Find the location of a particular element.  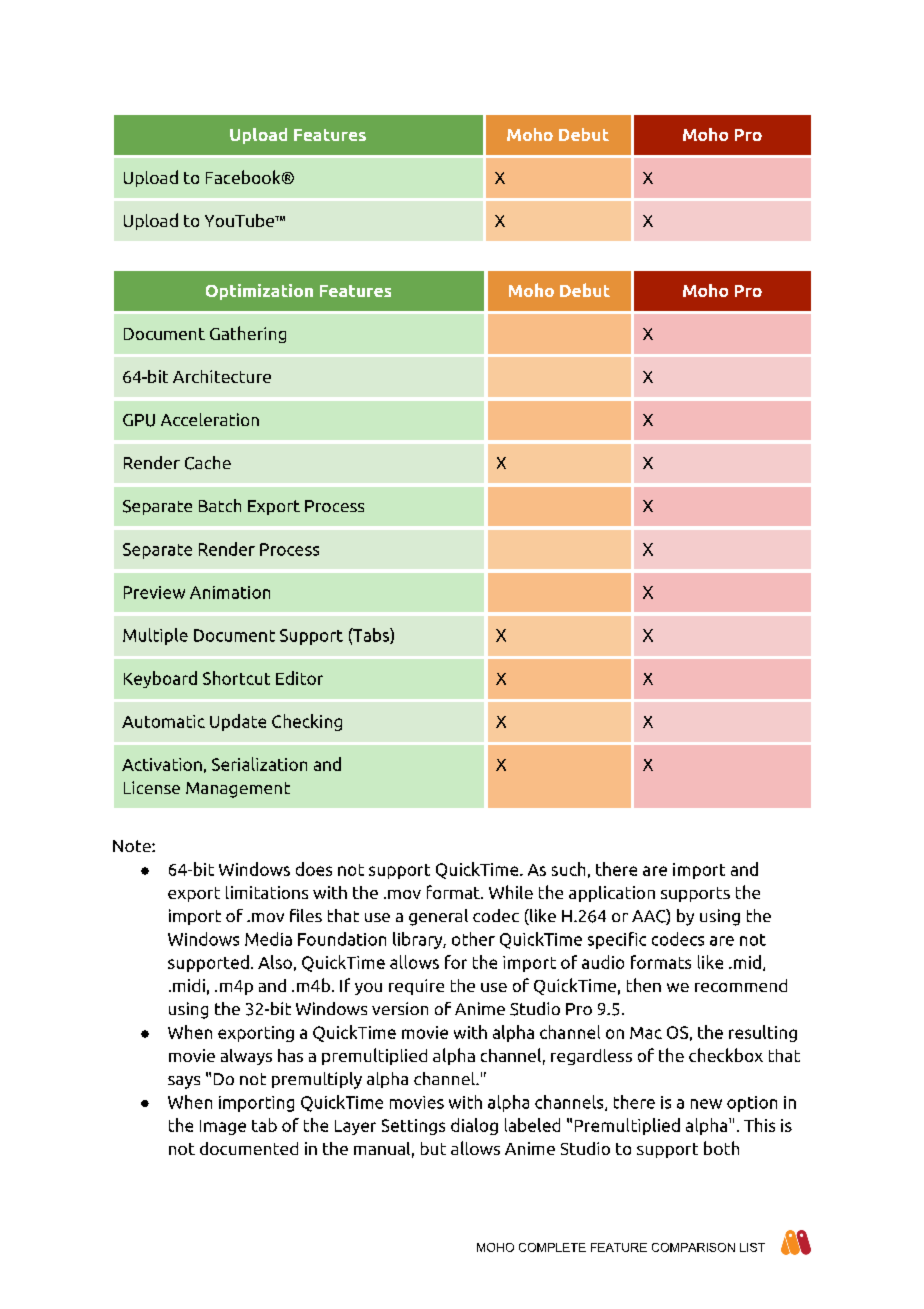

Optimization is located at coordinates (259, 292).
